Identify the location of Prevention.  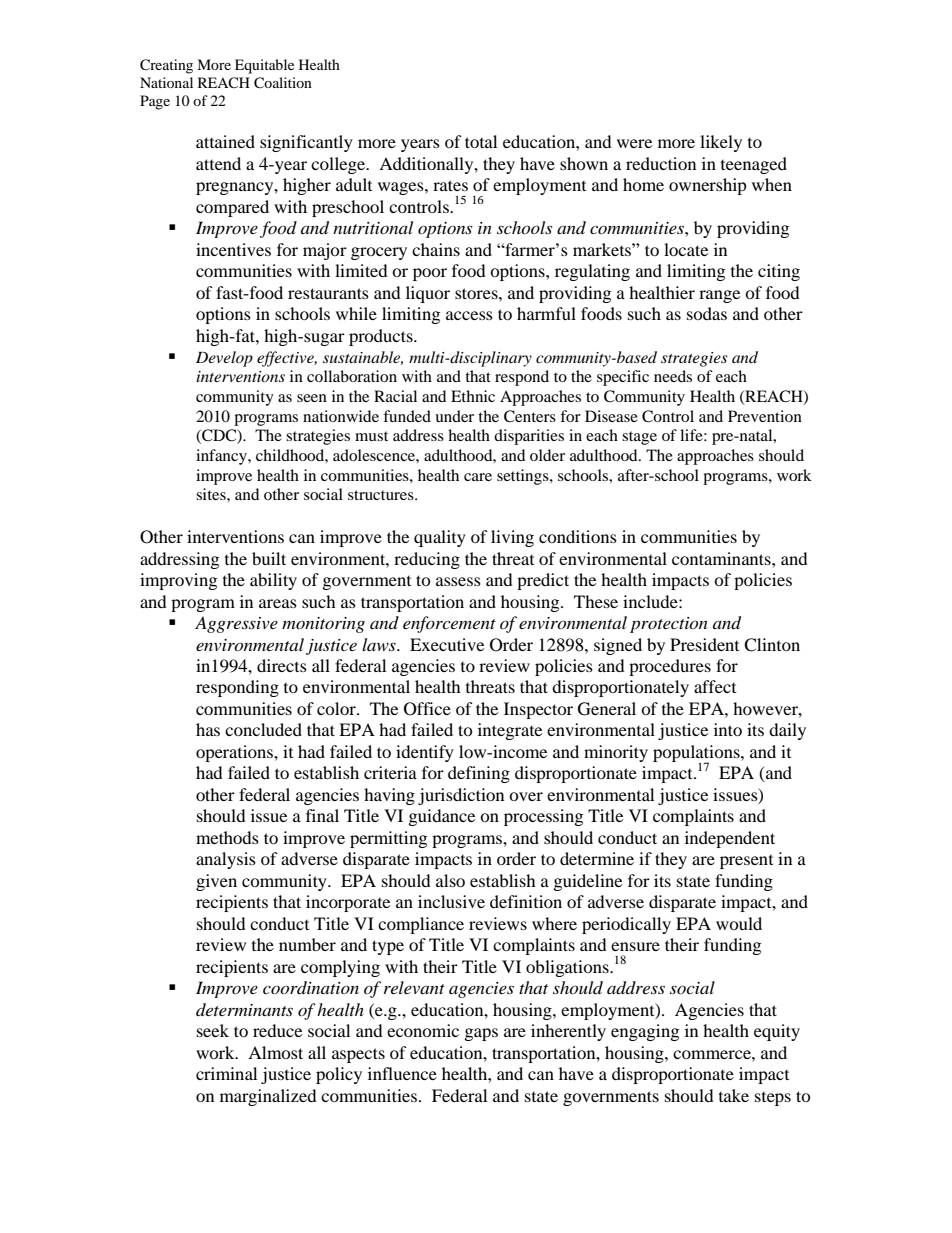
(765, 416).
